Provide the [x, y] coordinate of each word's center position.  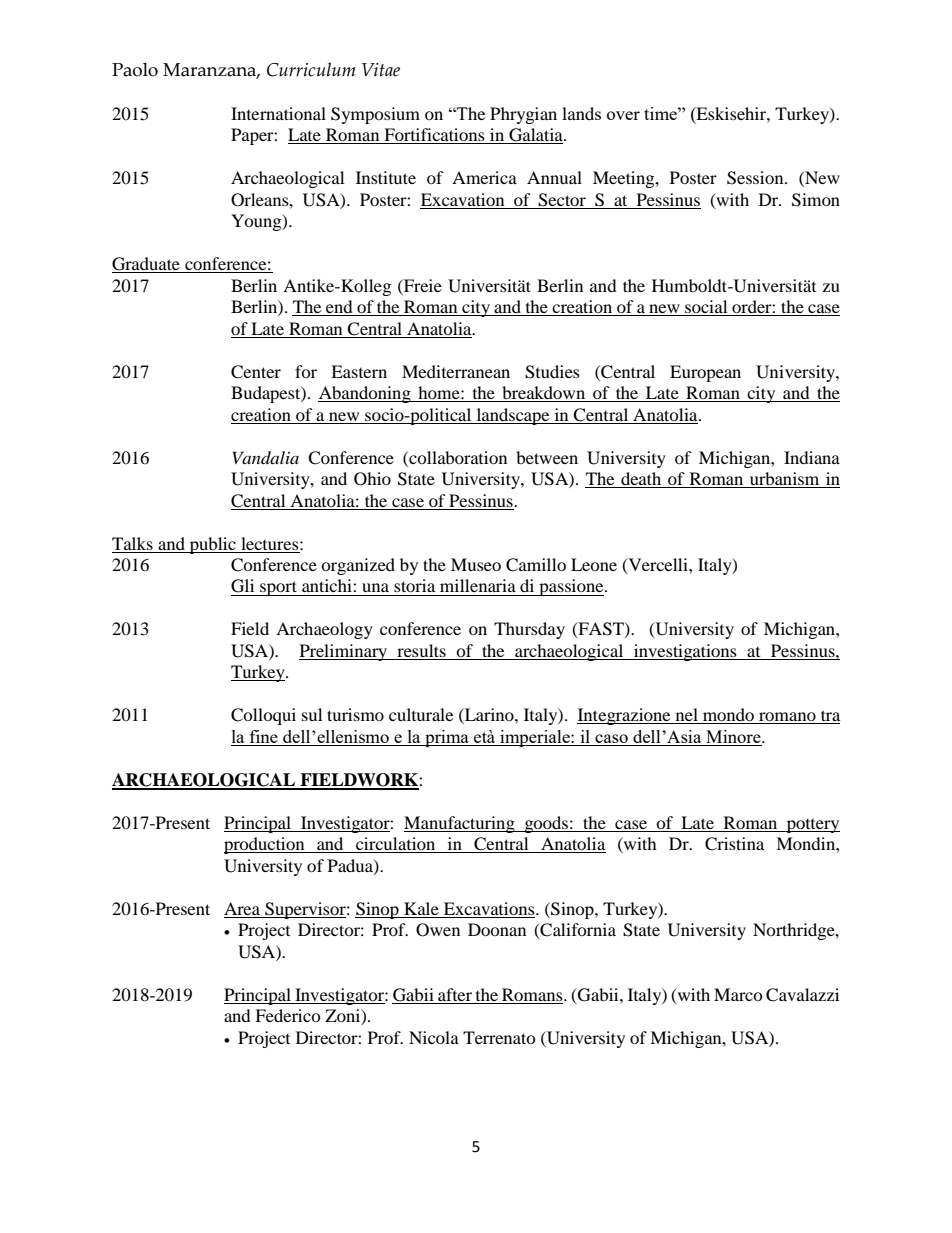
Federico [288, 1015]
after [455, 994]
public [212, 545]
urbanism [785, 480]
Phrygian [523, 115]
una [375, 587]
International [278, 113]
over [623, 115]
